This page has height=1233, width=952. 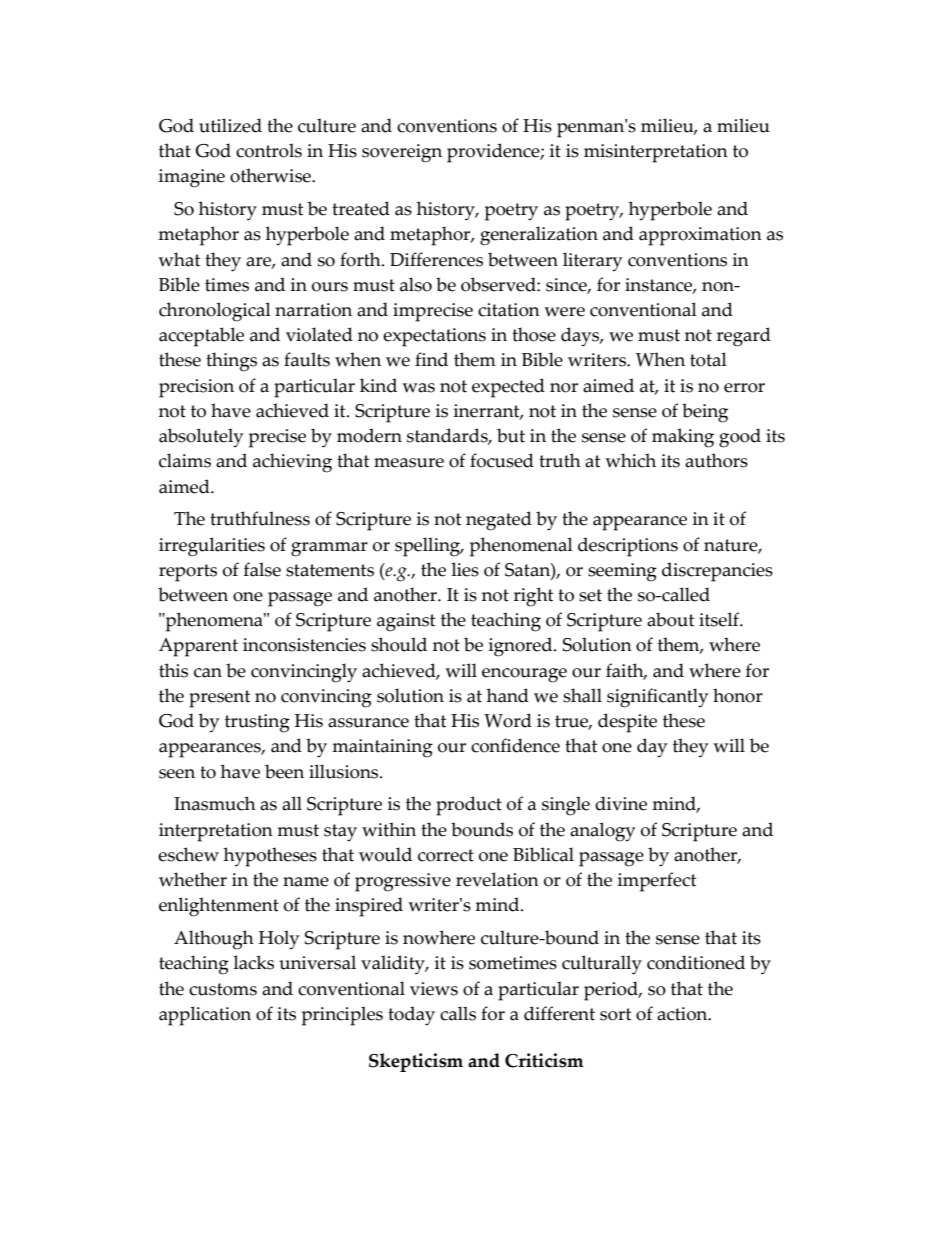 What do you see at coordinates (402, 153) in the page?
I see `sovereign` at bounding box center [402, 153].
